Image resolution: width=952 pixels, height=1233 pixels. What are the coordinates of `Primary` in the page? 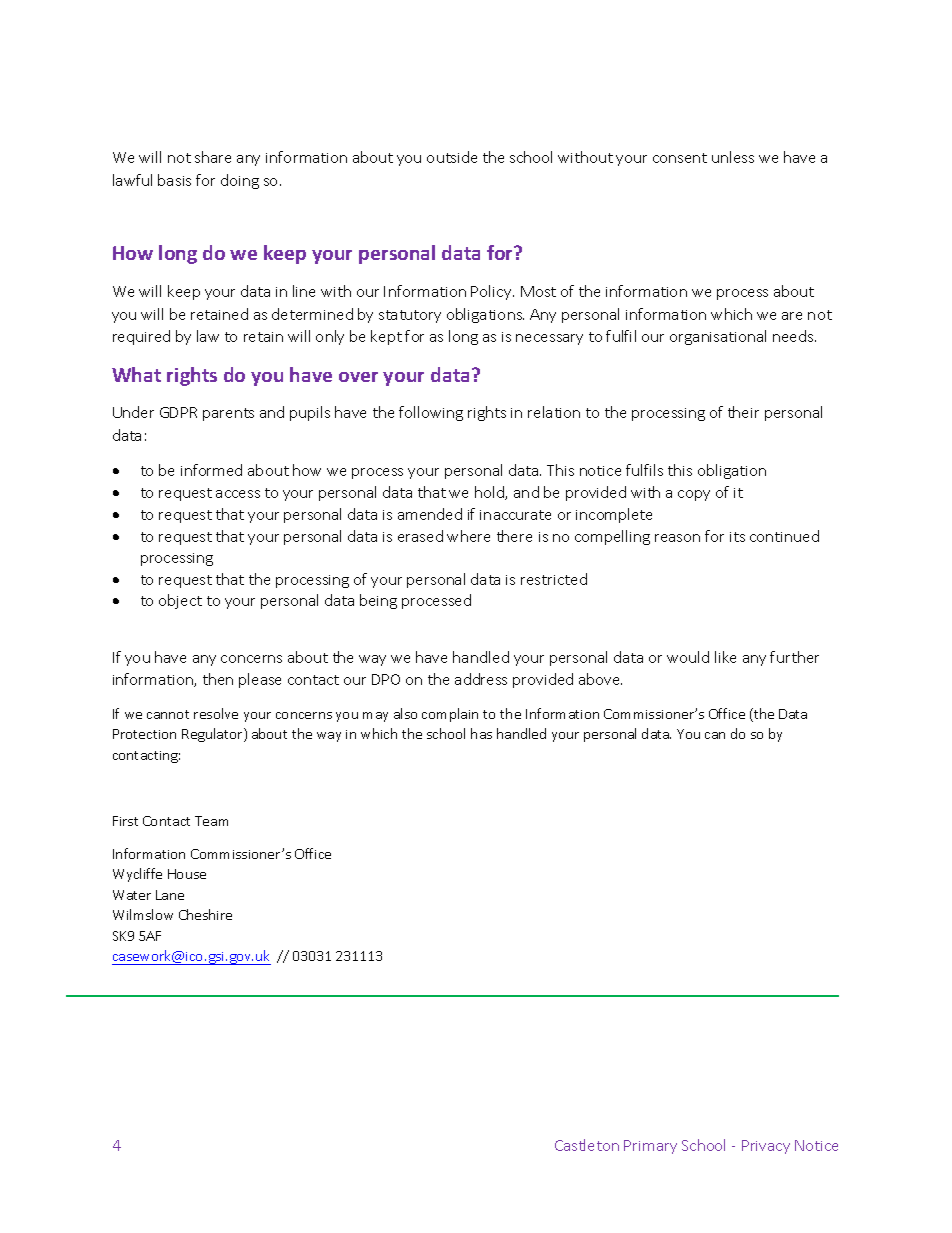 It's located at (650, 1147).
